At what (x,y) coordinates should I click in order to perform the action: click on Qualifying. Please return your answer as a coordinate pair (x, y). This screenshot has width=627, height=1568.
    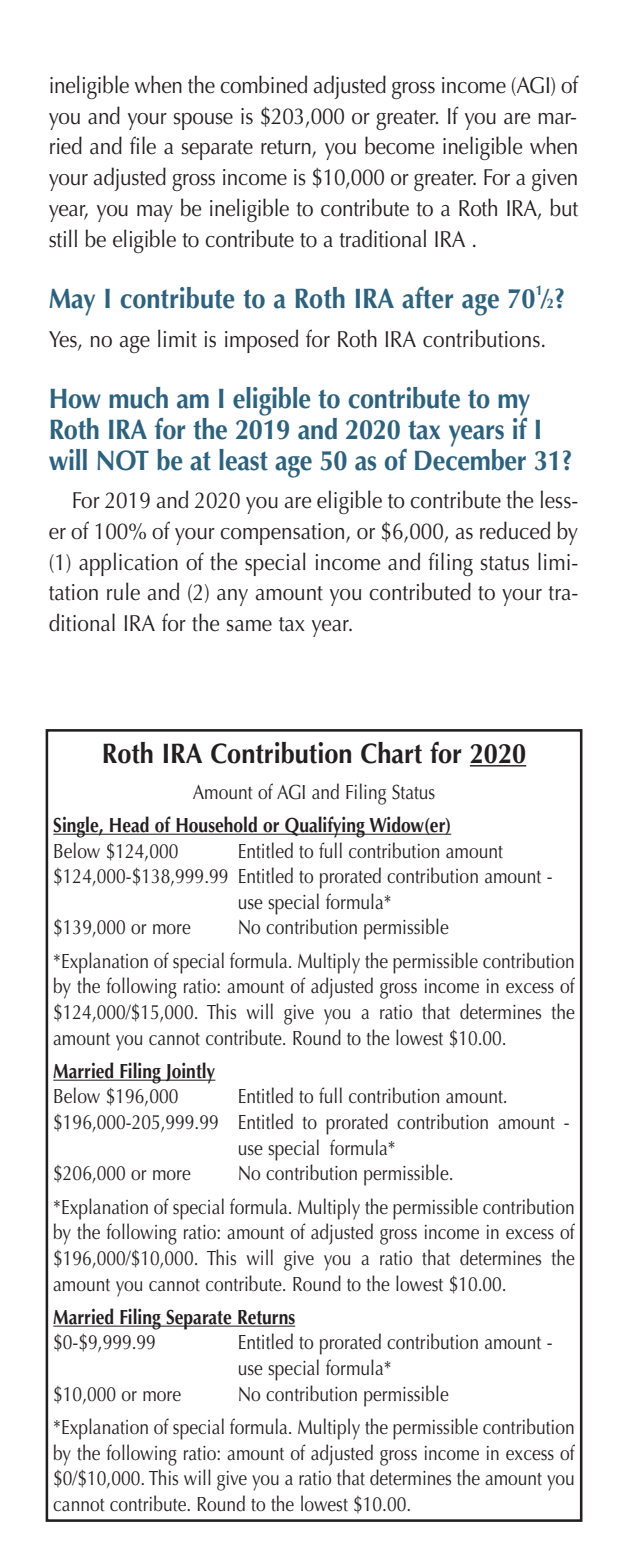
    Looking at the image, I should click on (325, 827).
